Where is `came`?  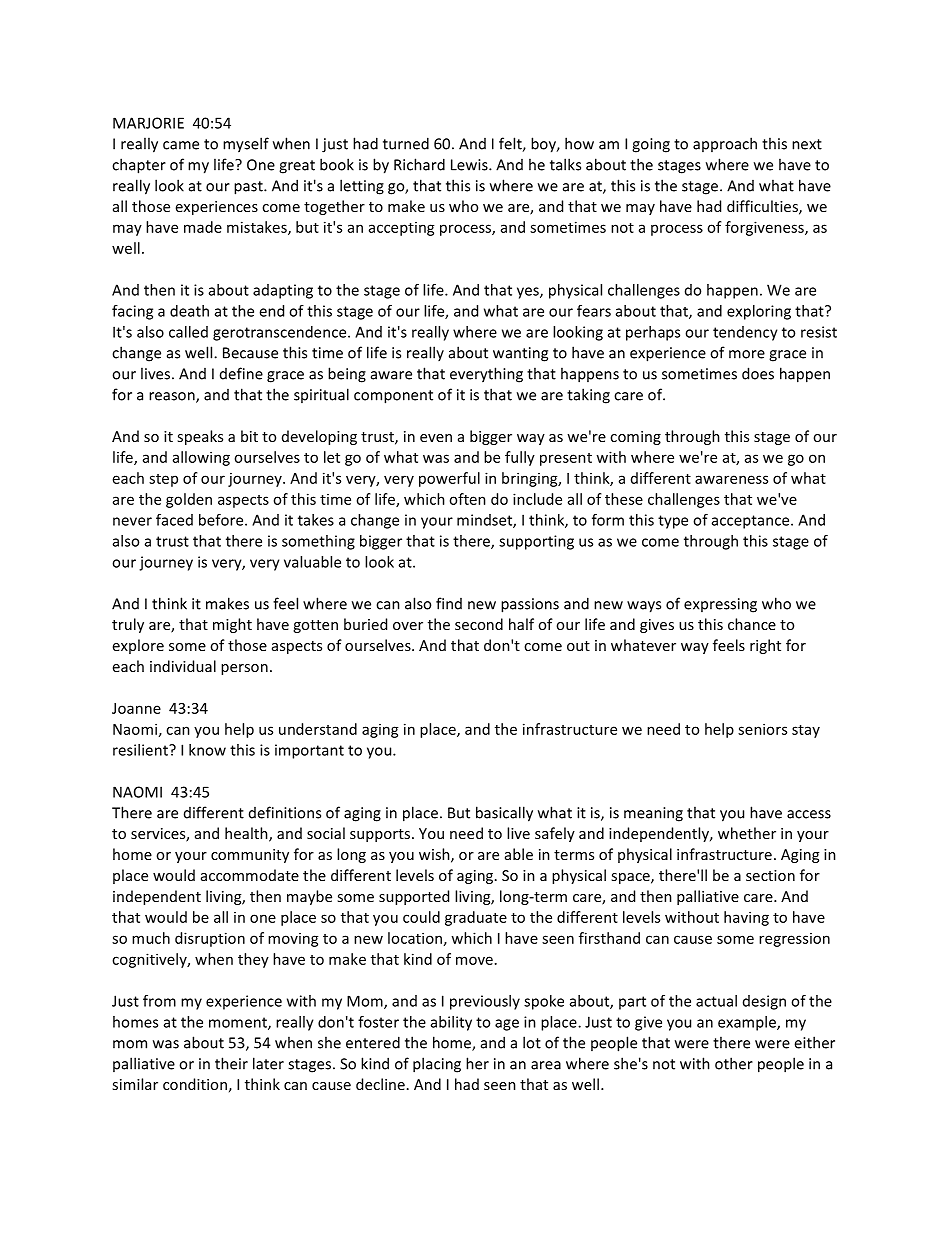 came is located at coordinates (181, 145).
